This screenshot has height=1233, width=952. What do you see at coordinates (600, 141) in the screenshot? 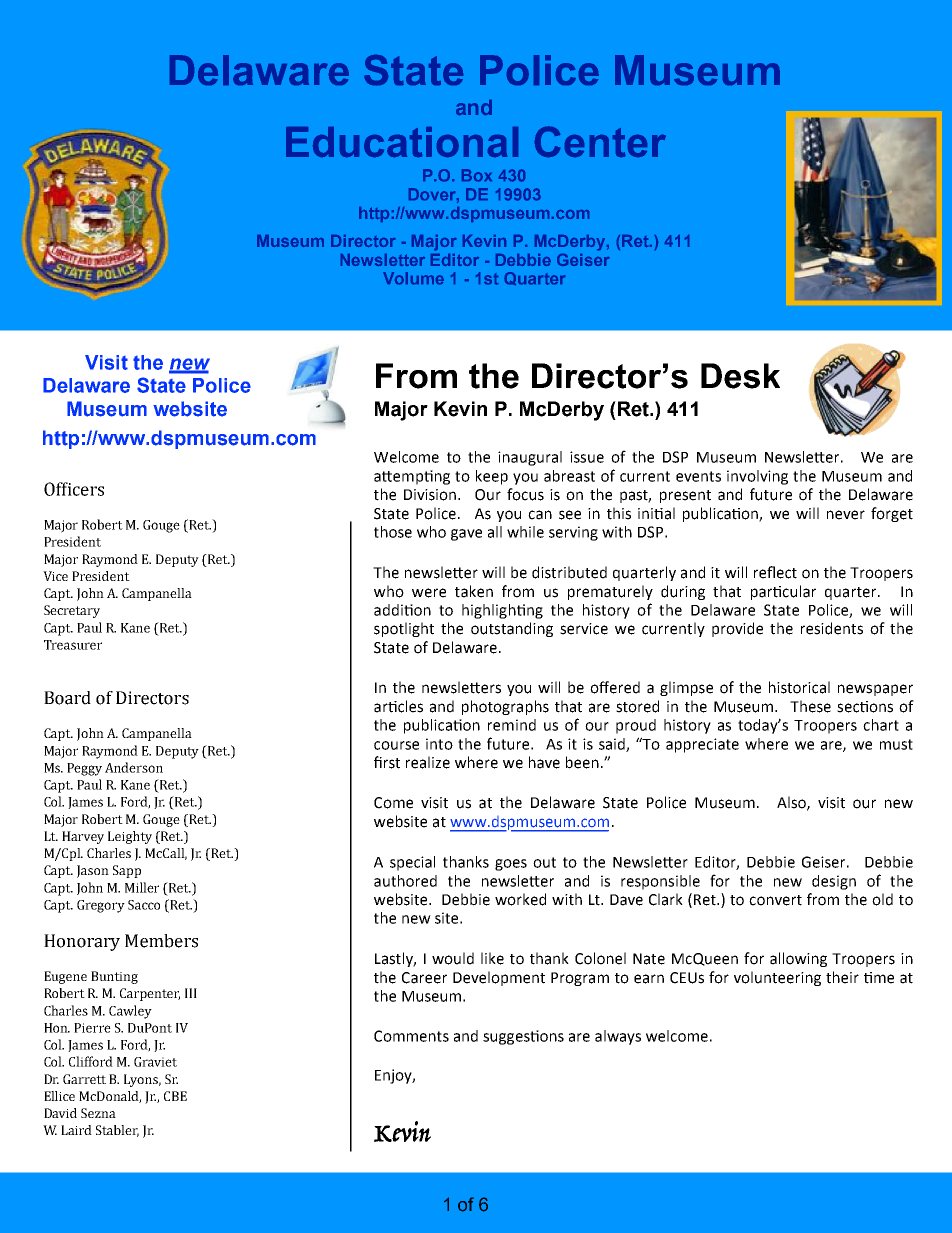
I see `Center` at bounding box center [600, 141].
